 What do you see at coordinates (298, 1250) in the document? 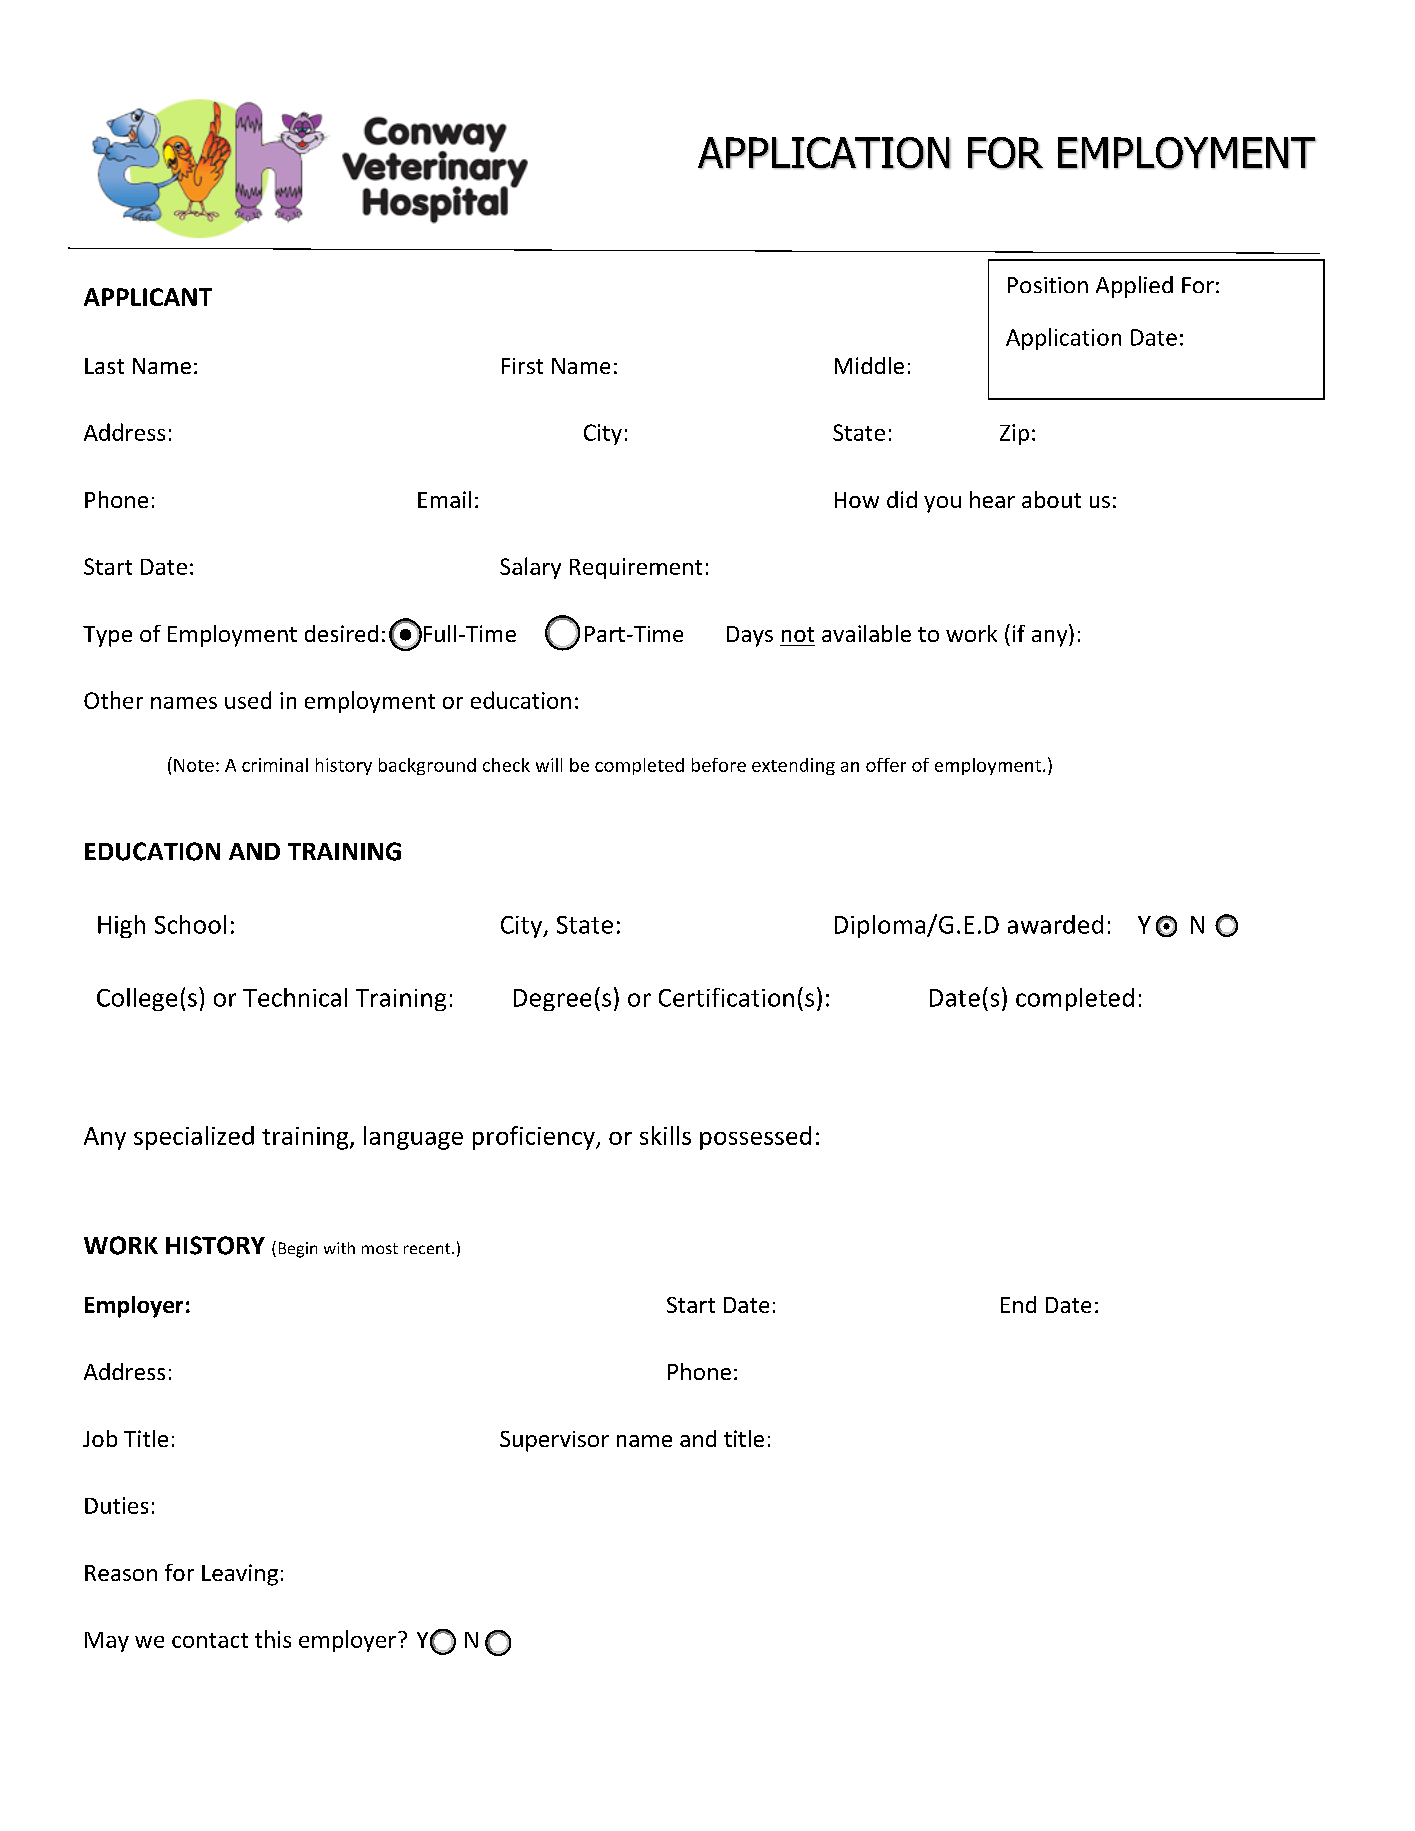
I see `Begin` at bounding box center [298, 1250].
